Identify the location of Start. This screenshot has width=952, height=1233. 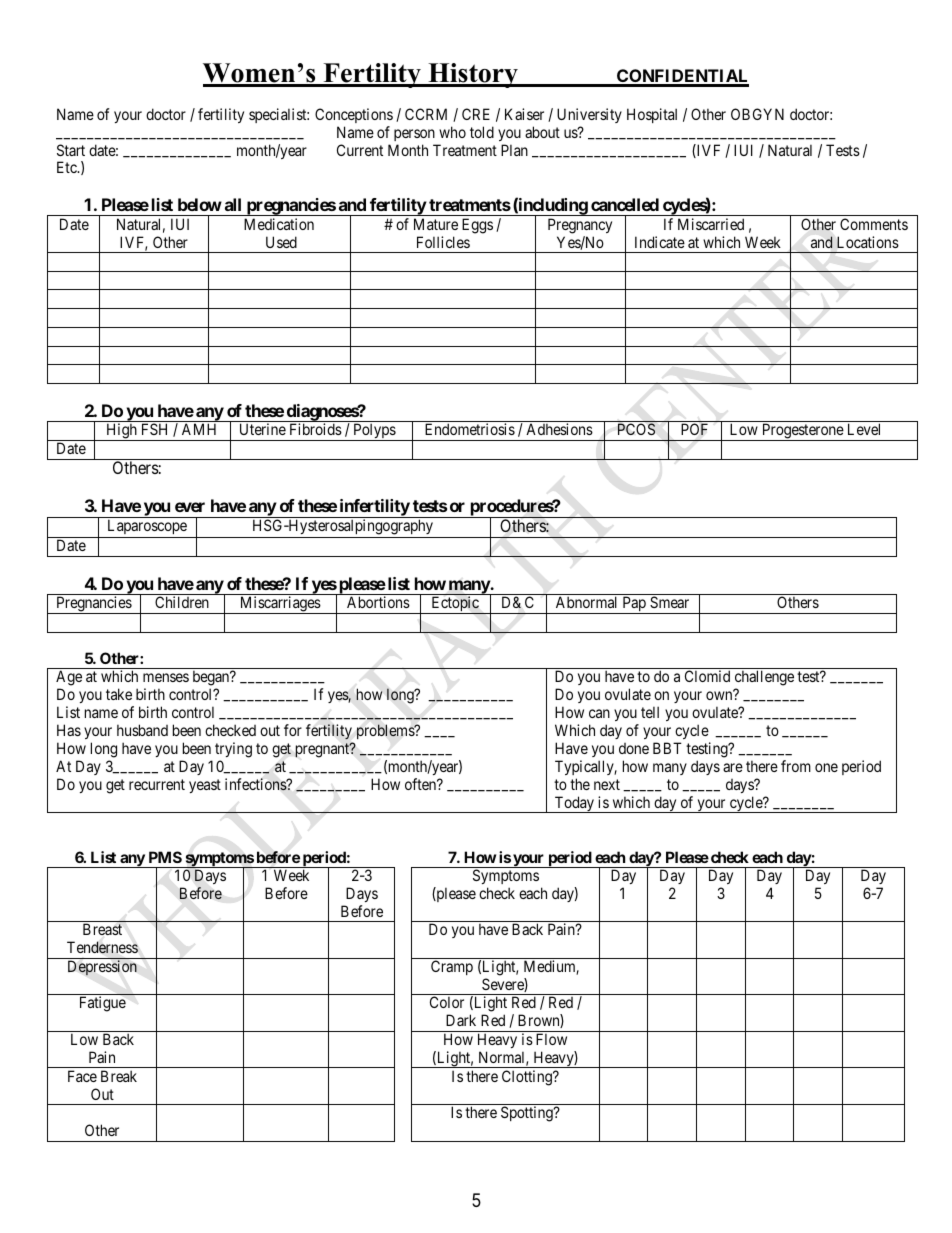
(71, 150).
